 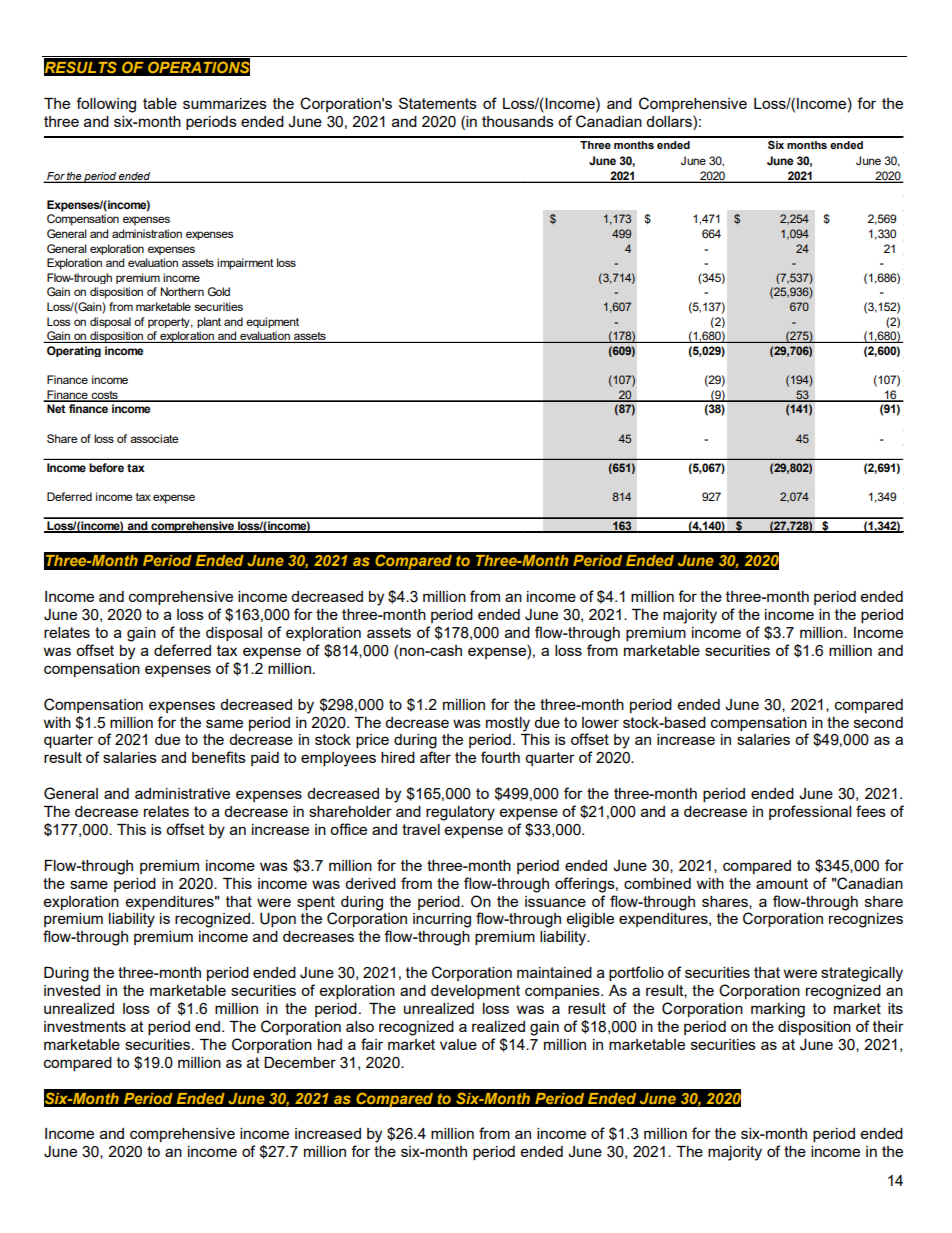 I want to click on dollars, so click(x=670, y=121).
